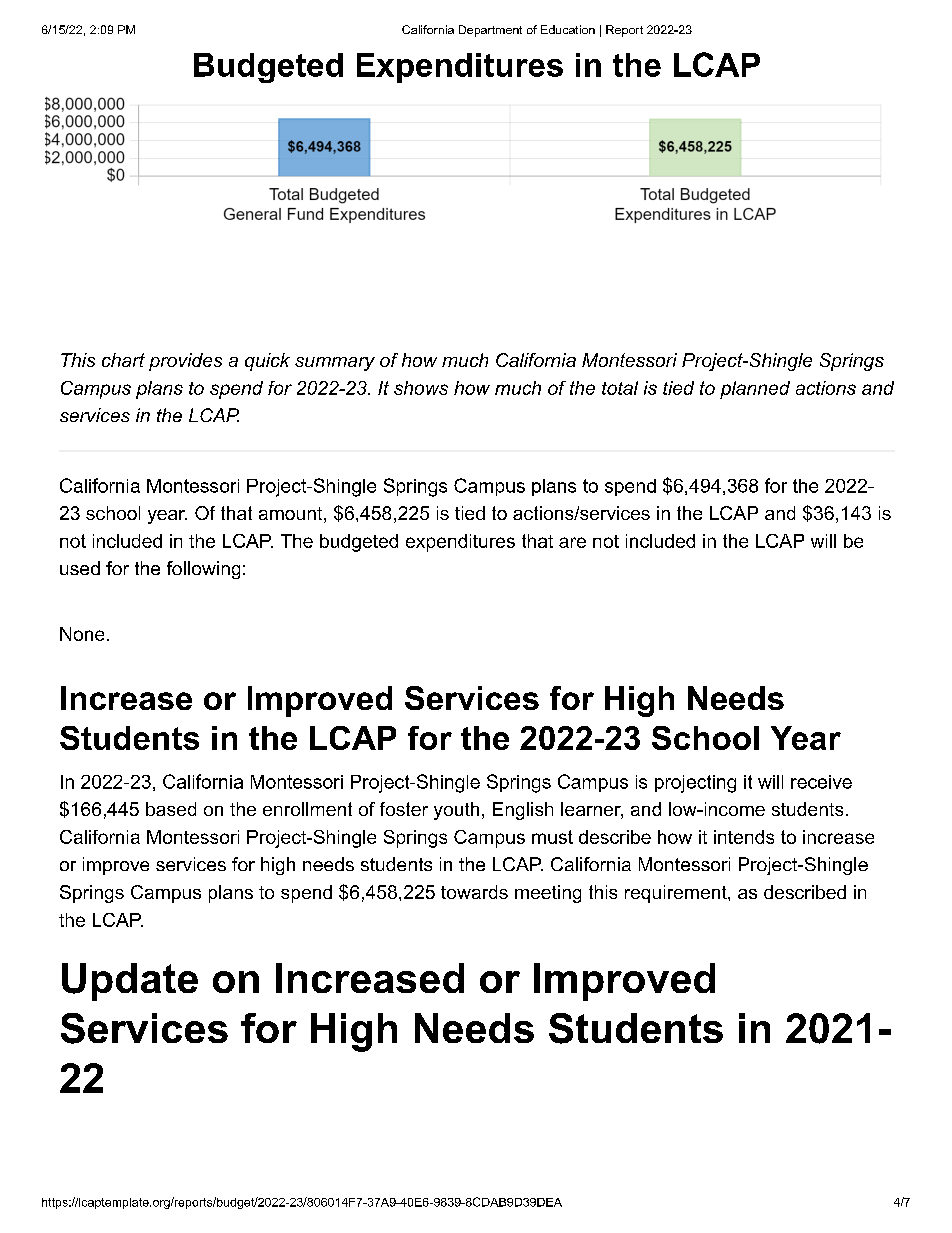 This document has height=1233, width=952. I want to click on Department, so click(490, 31).
